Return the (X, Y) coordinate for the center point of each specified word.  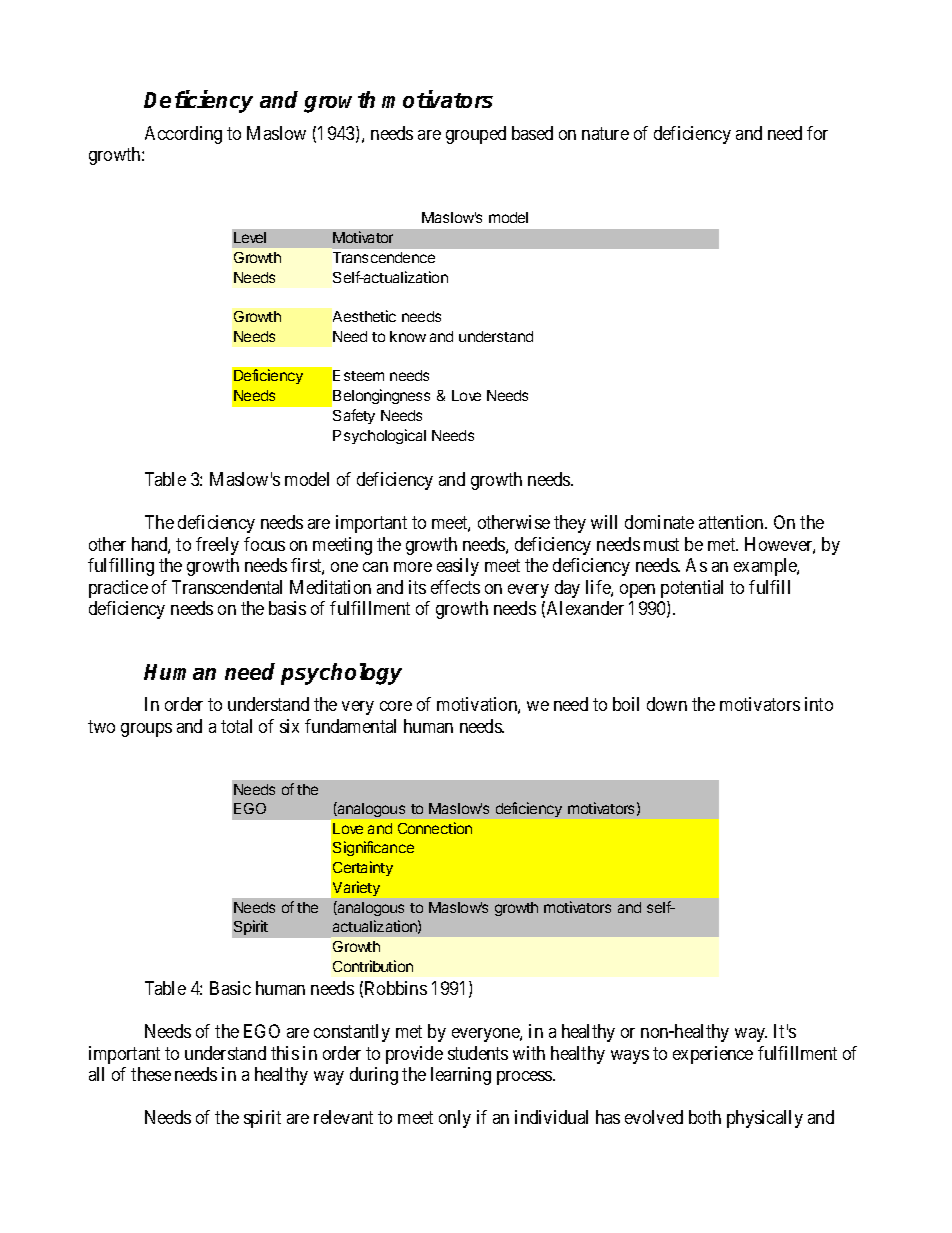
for (817, 133)
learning (461, 1076)
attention (732, 522)
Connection (435, 828)
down (667, 704)
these (151, 1074)
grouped (476, 135)
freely (217, 546)
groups (146, 730)
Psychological (379, 436)
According (183, 135)
